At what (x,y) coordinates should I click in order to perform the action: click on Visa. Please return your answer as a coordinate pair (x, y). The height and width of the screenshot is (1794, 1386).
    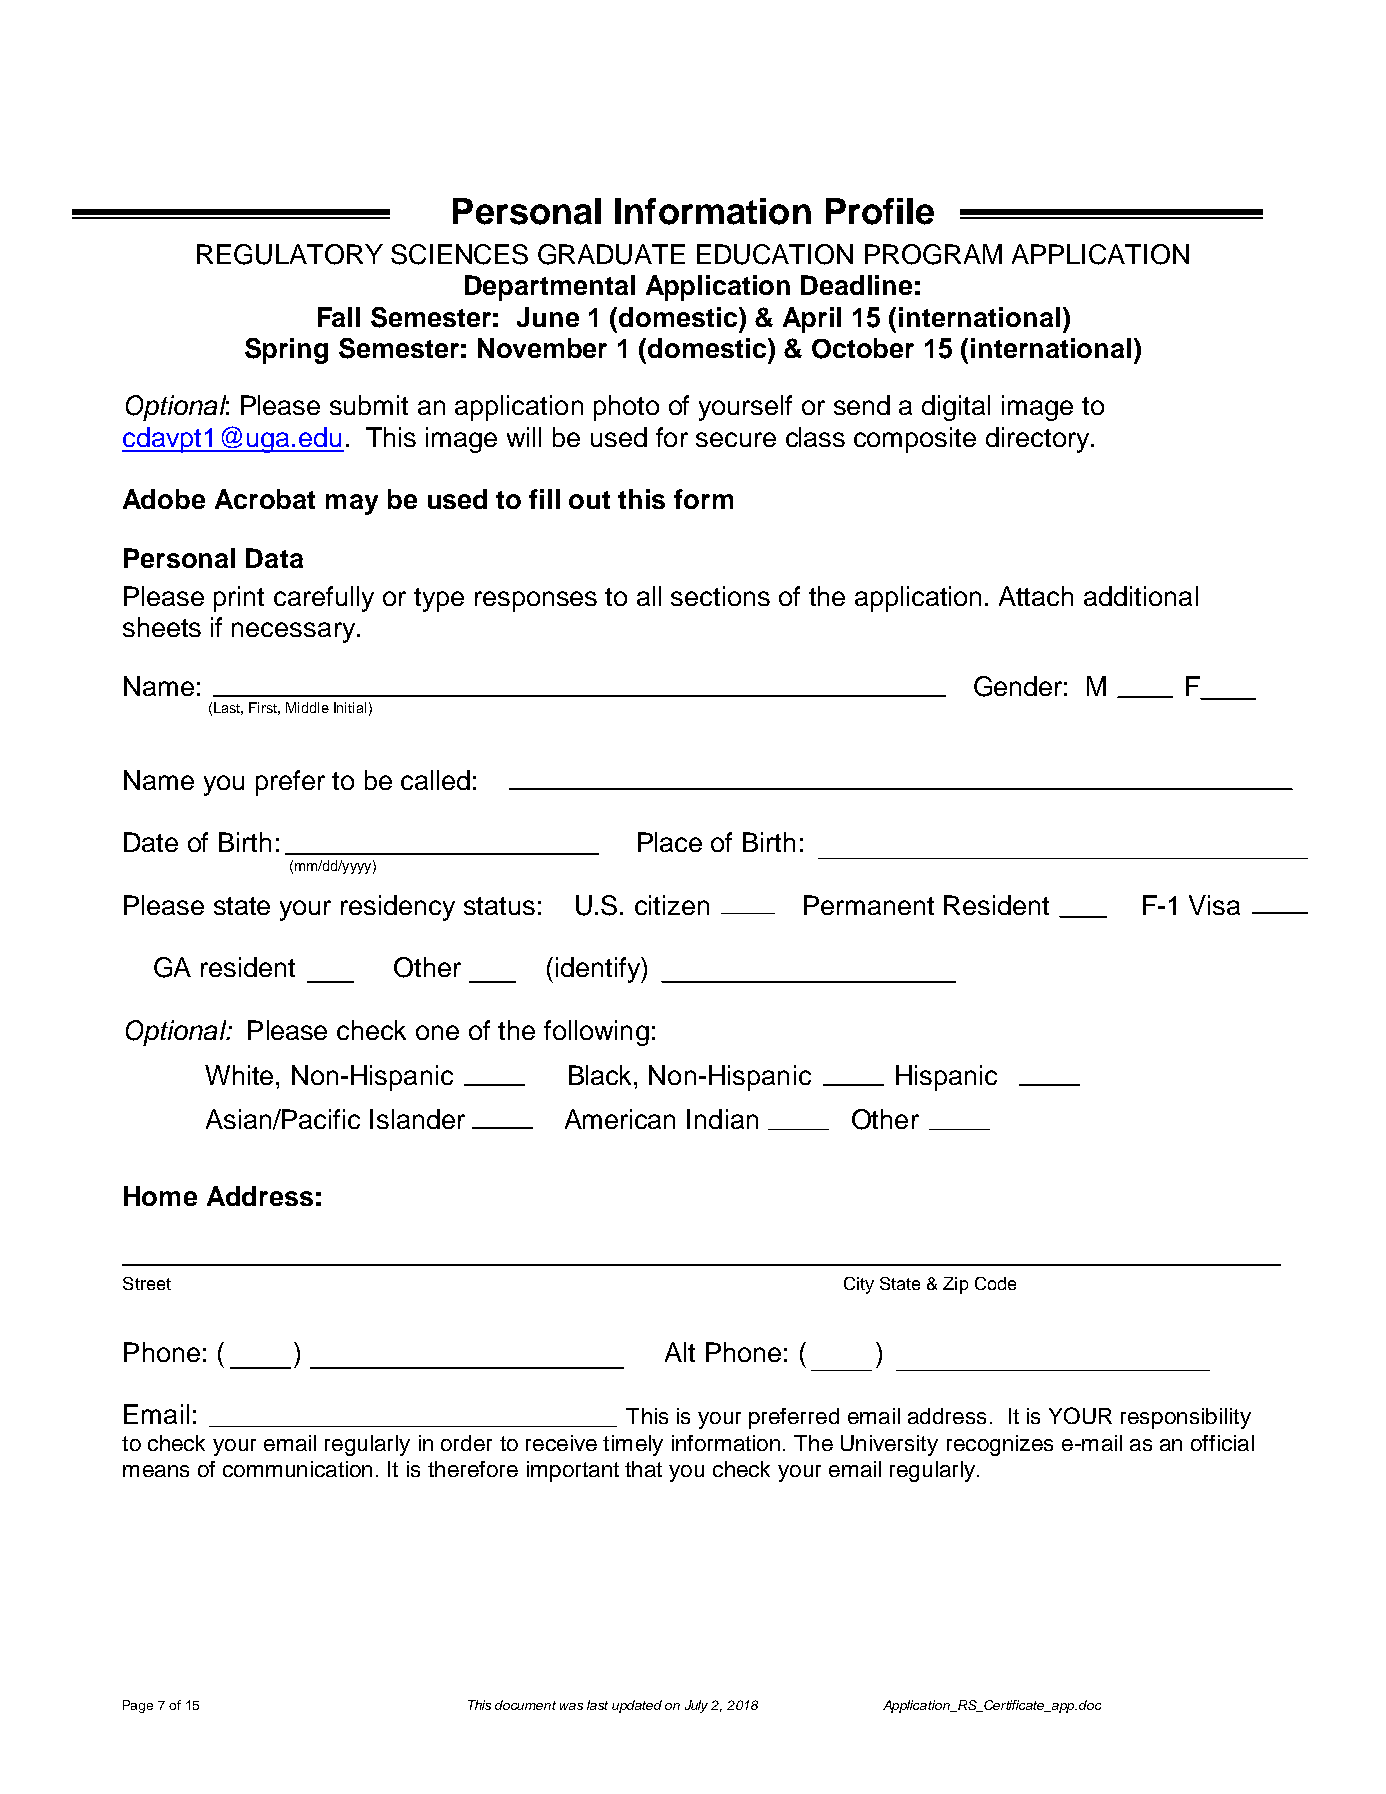
    Looking at the image, I should click on (1214, 905).
